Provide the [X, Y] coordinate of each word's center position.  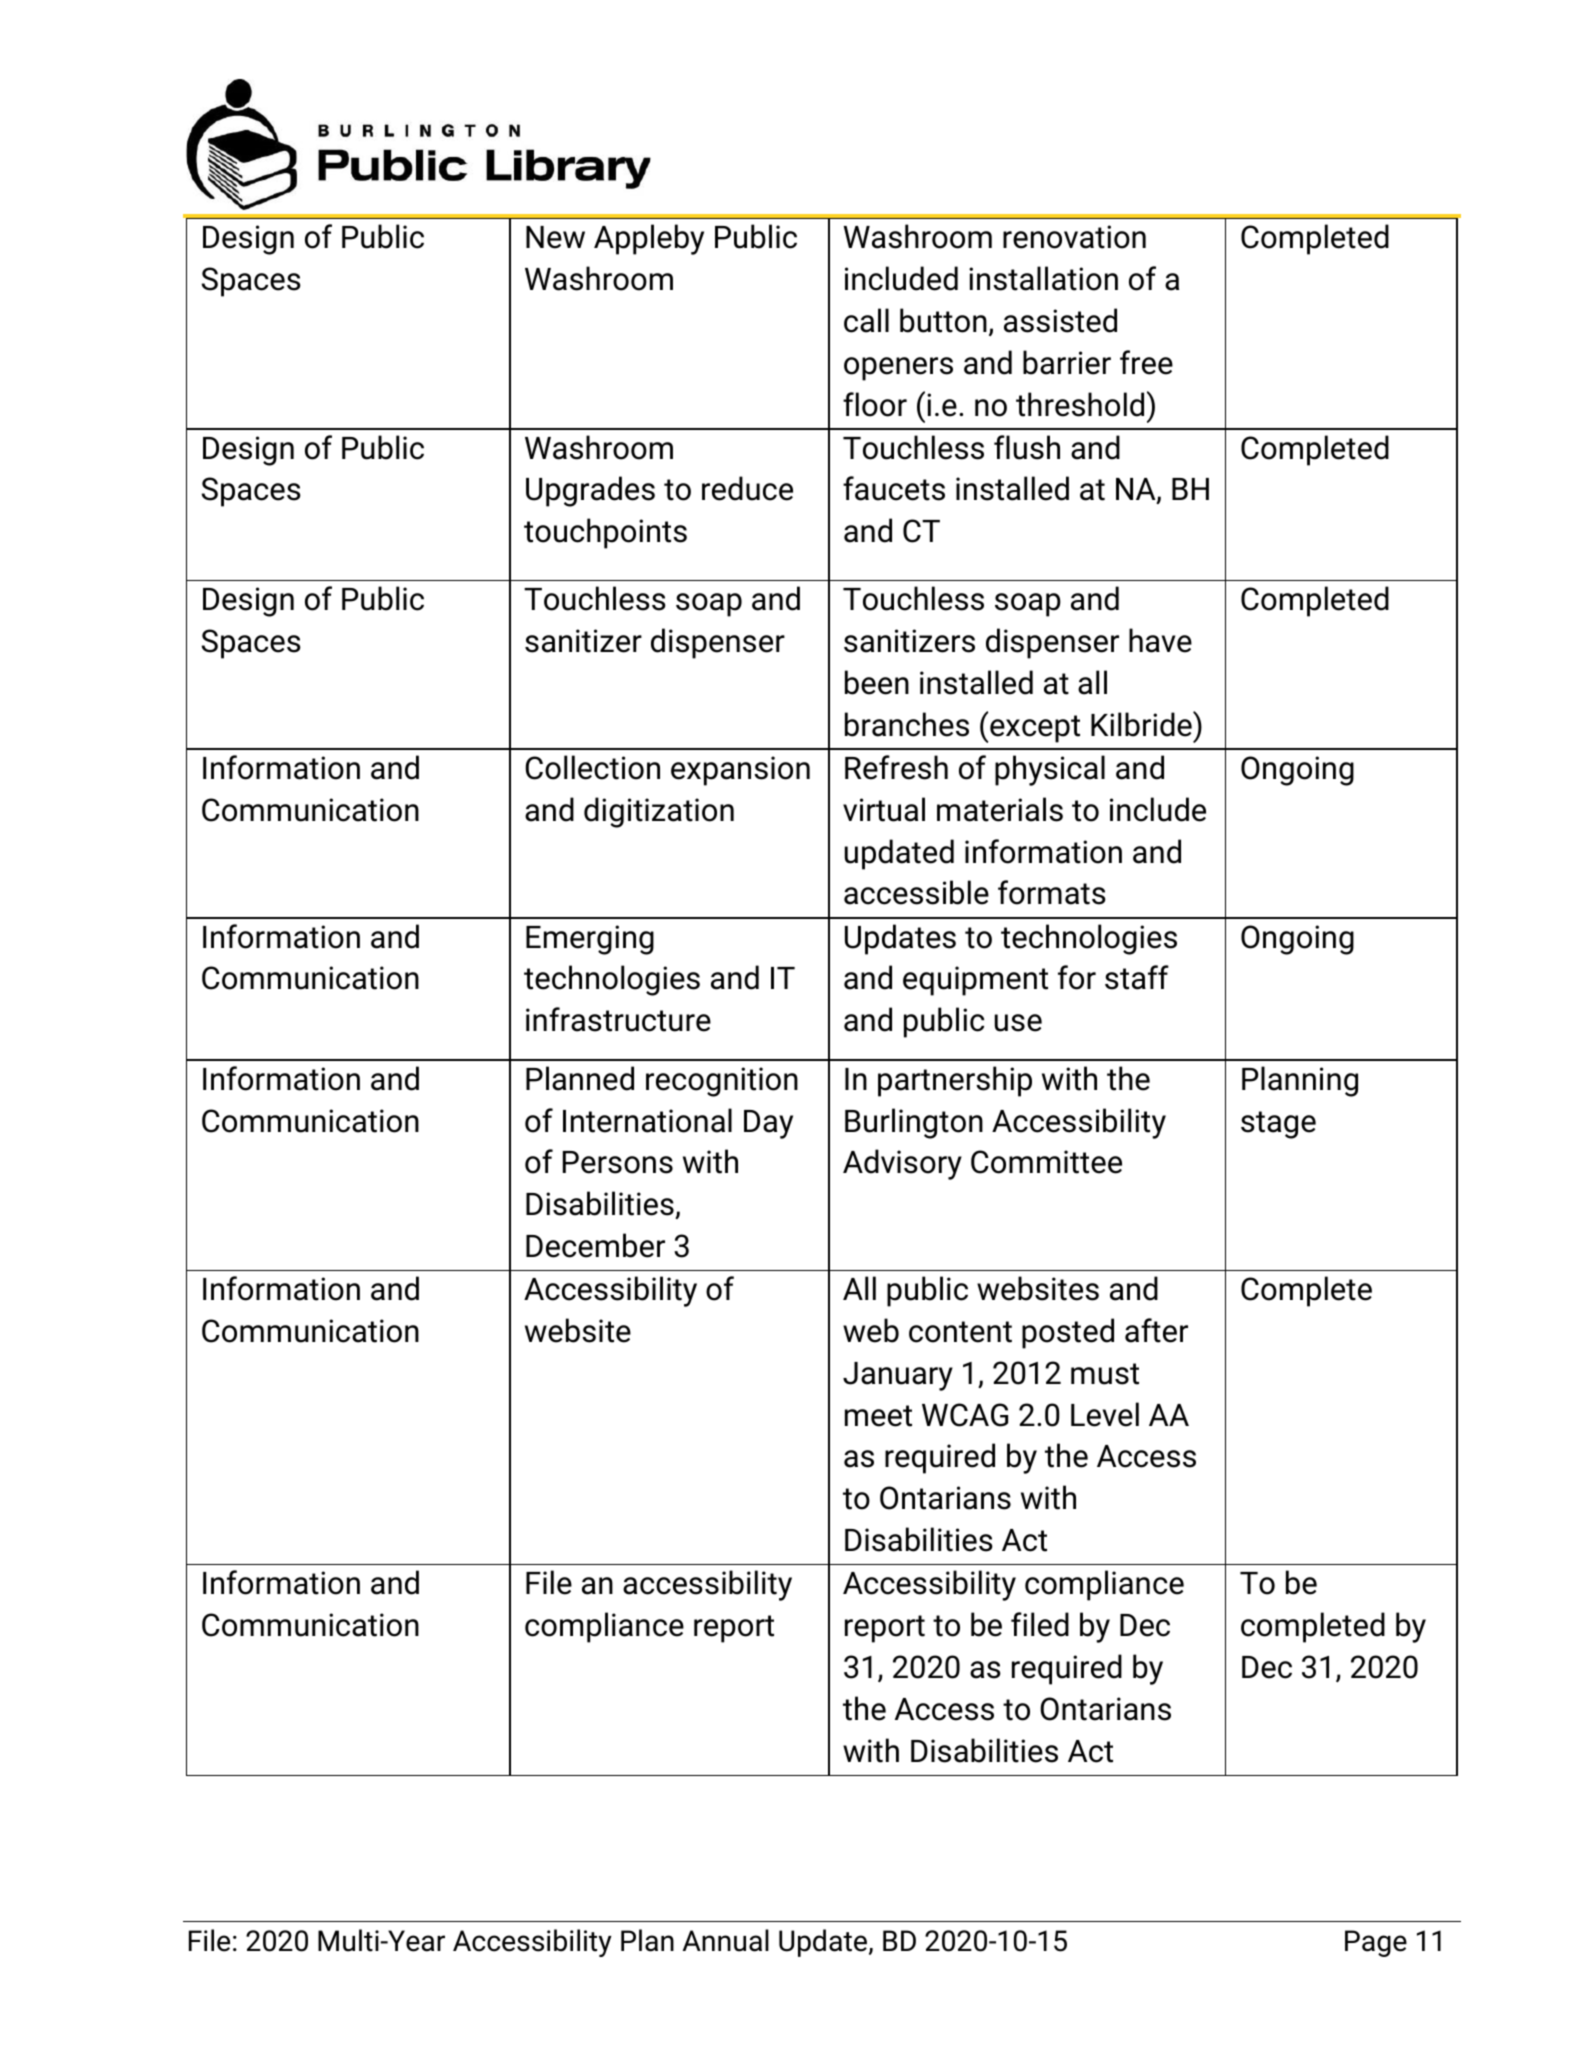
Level [1105, 1414]
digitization [659, 812]
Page [1376, 1943]
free [1146, 362]
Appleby [649, 239]
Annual [726, 1940]
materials [1000, 809]
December [595, 1245]
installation [1043, 278]
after [1156, 1330]
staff [1137, 977]
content [960, 1332]
